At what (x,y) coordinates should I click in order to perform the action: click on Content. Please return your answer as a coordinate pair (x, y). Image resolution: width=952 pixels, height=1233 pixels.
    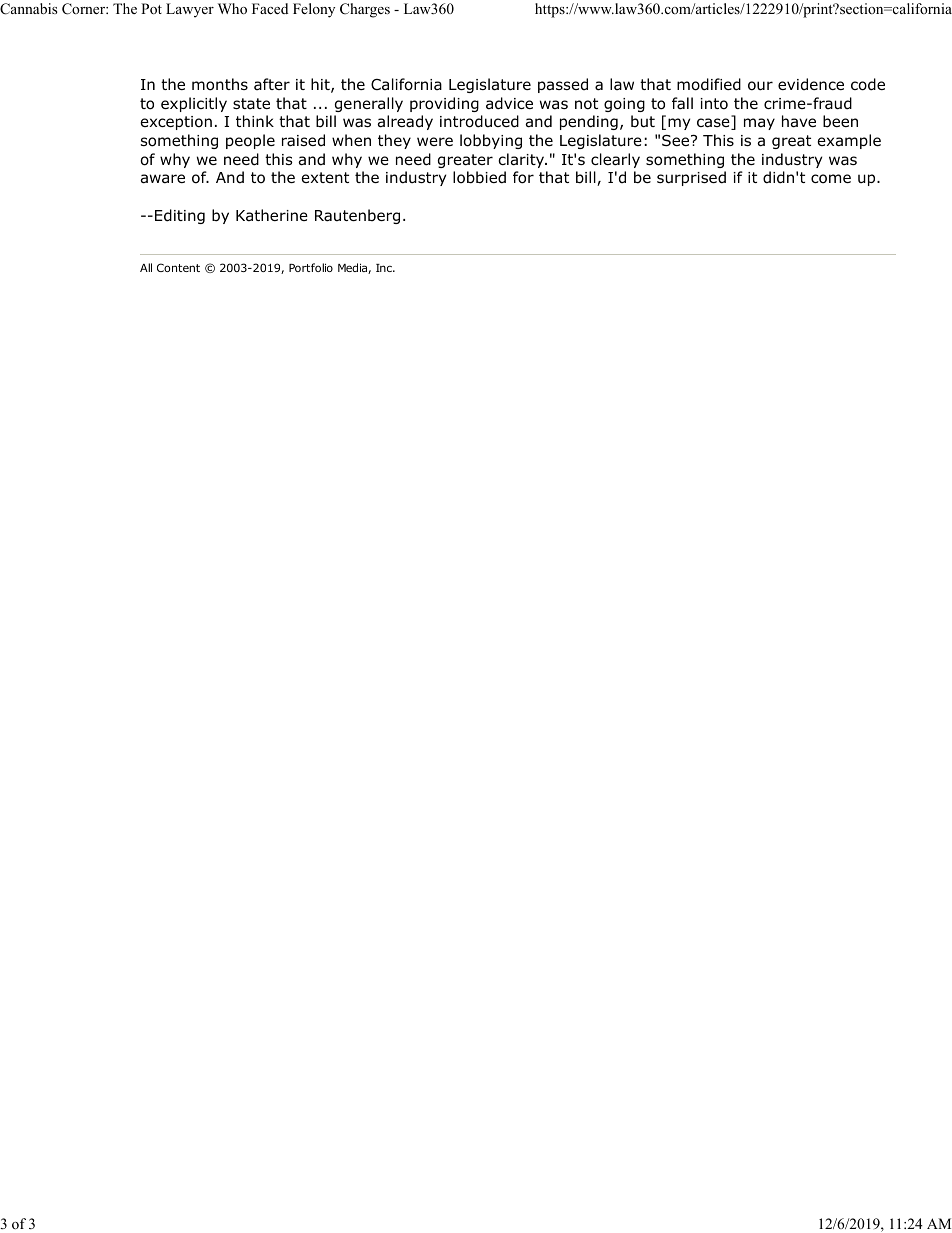
    Looking at the image, I should click on (178, 267).
